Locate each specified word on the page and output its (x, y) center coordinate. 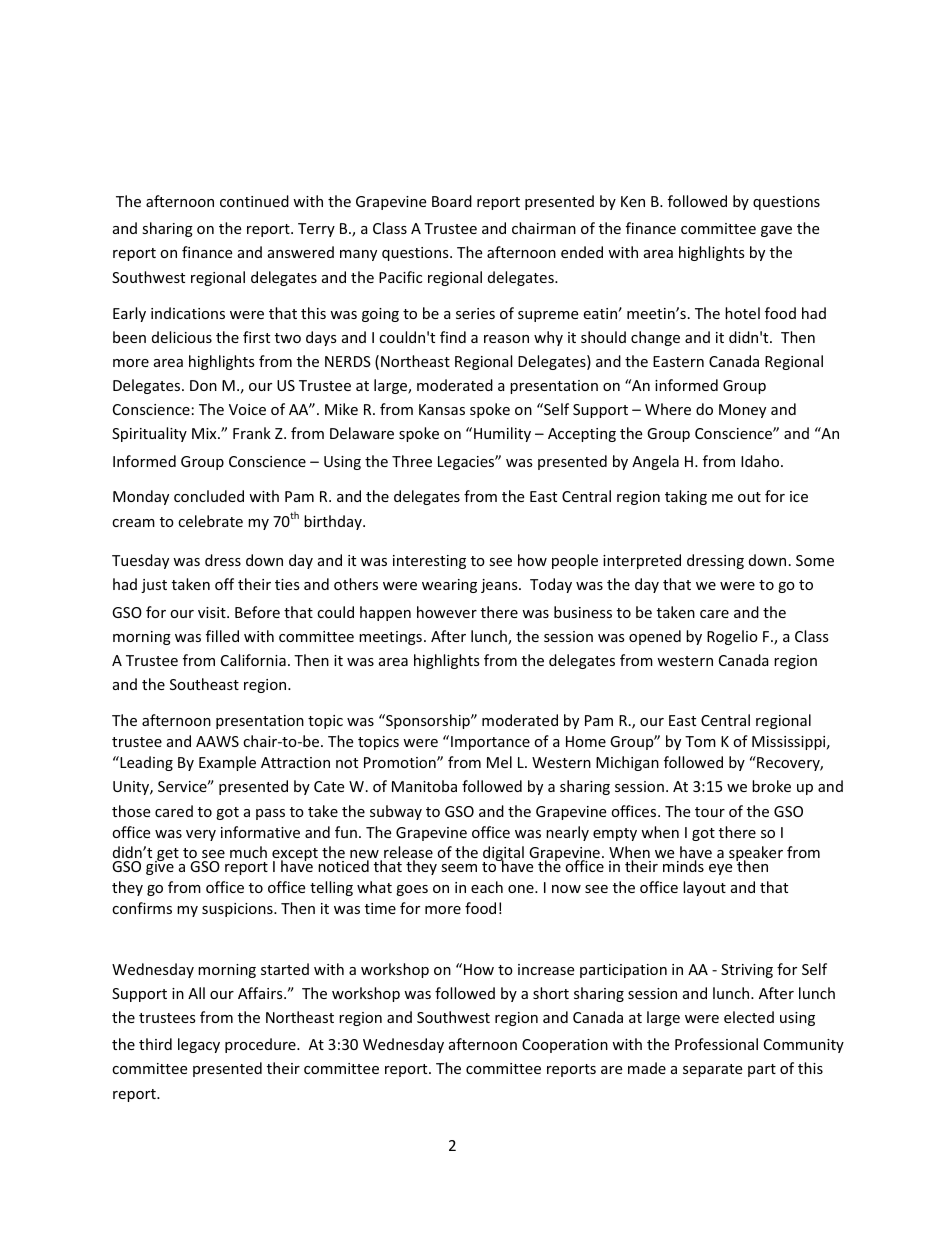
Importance (490, 743)
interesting (429, 562)
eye (720, 869)
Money (742, 411)
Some (815, 560)
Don (203, 385)
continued (254, 201)
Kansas (442, 409)
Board (452, 201)
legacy (199, 1045)
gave (776, 231)
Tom (700, 741)
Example (227, 763)
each (487, 887)
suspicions (238, 910)
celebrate (210, 521)
